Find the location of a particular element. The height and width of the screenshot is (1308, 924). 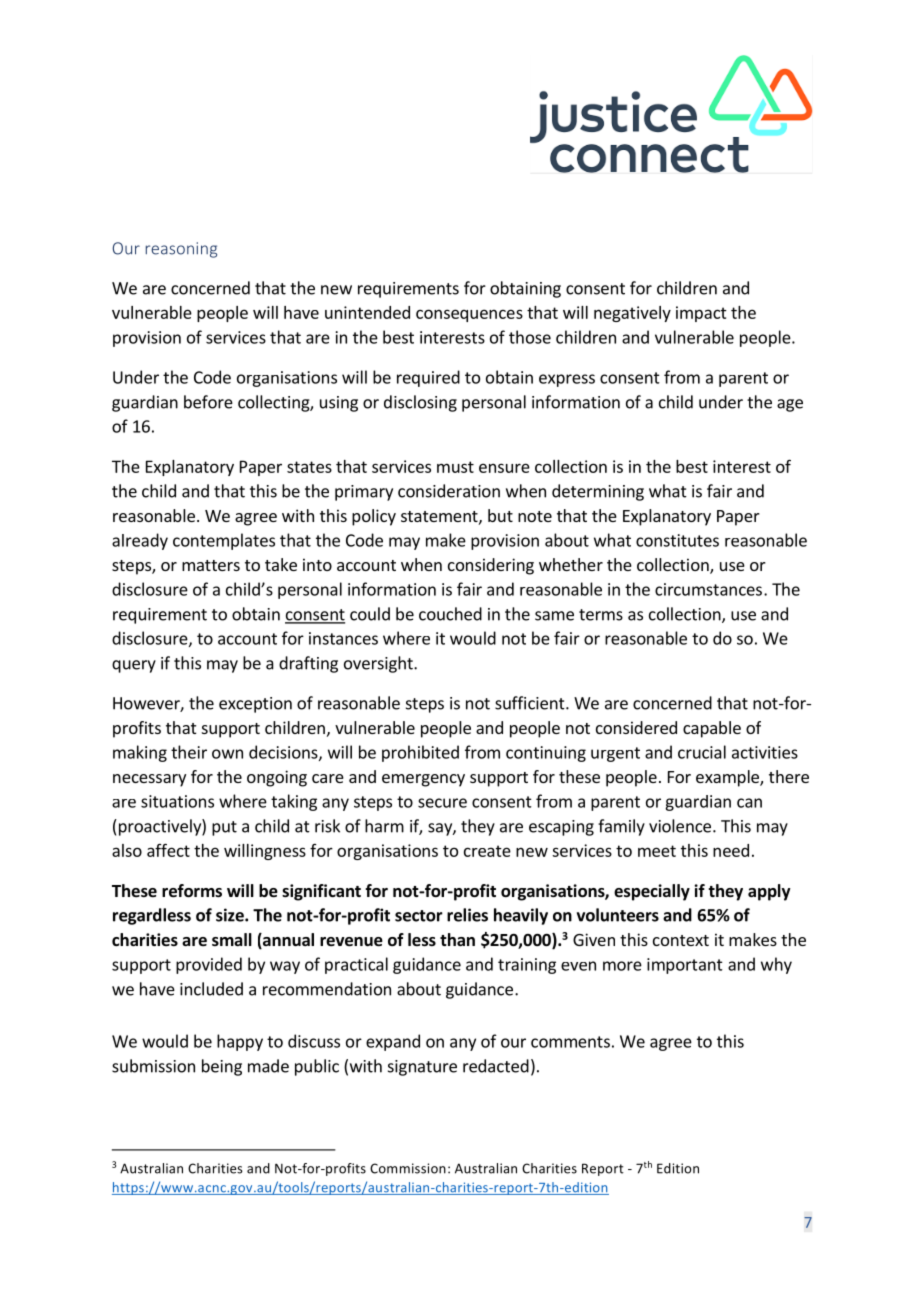

constitutes is located at coordinates (677, 540).
